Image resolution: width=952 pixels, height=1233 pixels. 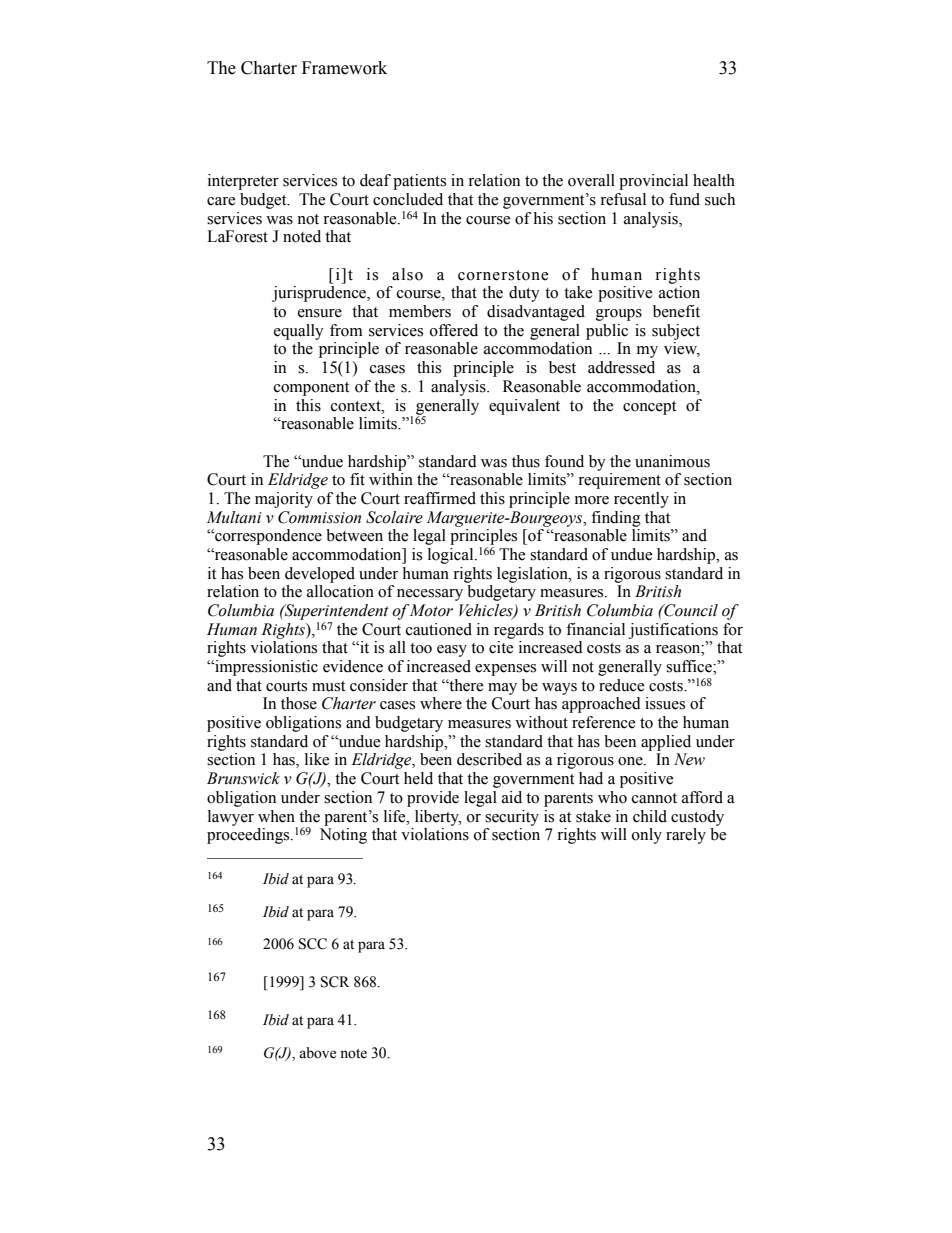 What do you see at coordinates (647, 836) in the screenshot?
I see `only` at bounding box center [647, 836].
